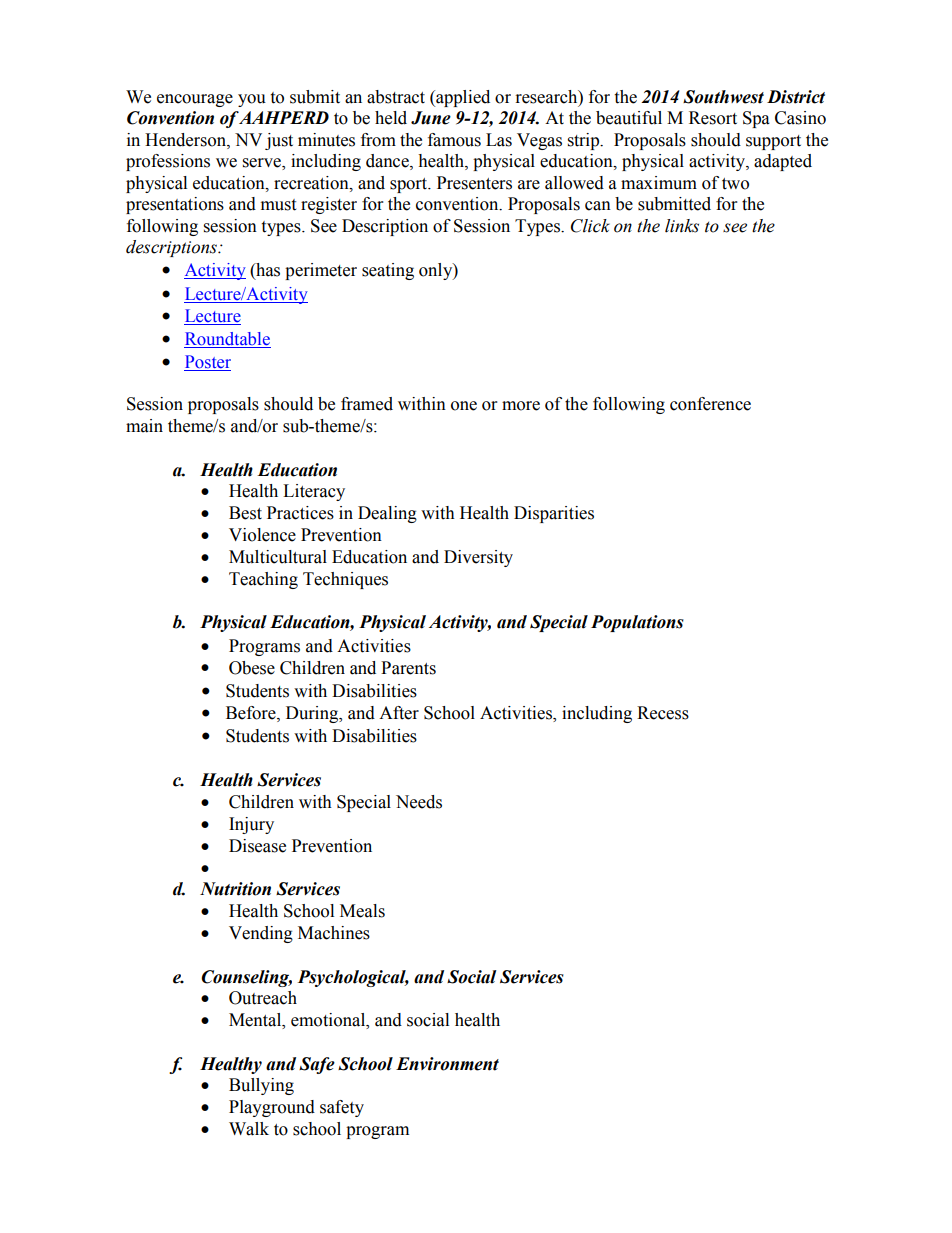 The width and height of the screenshot is (952, 1233). What do you see at coordinates (637, 623) in the screenshot?
I see `Populations` at bounding box center [637, 623].
